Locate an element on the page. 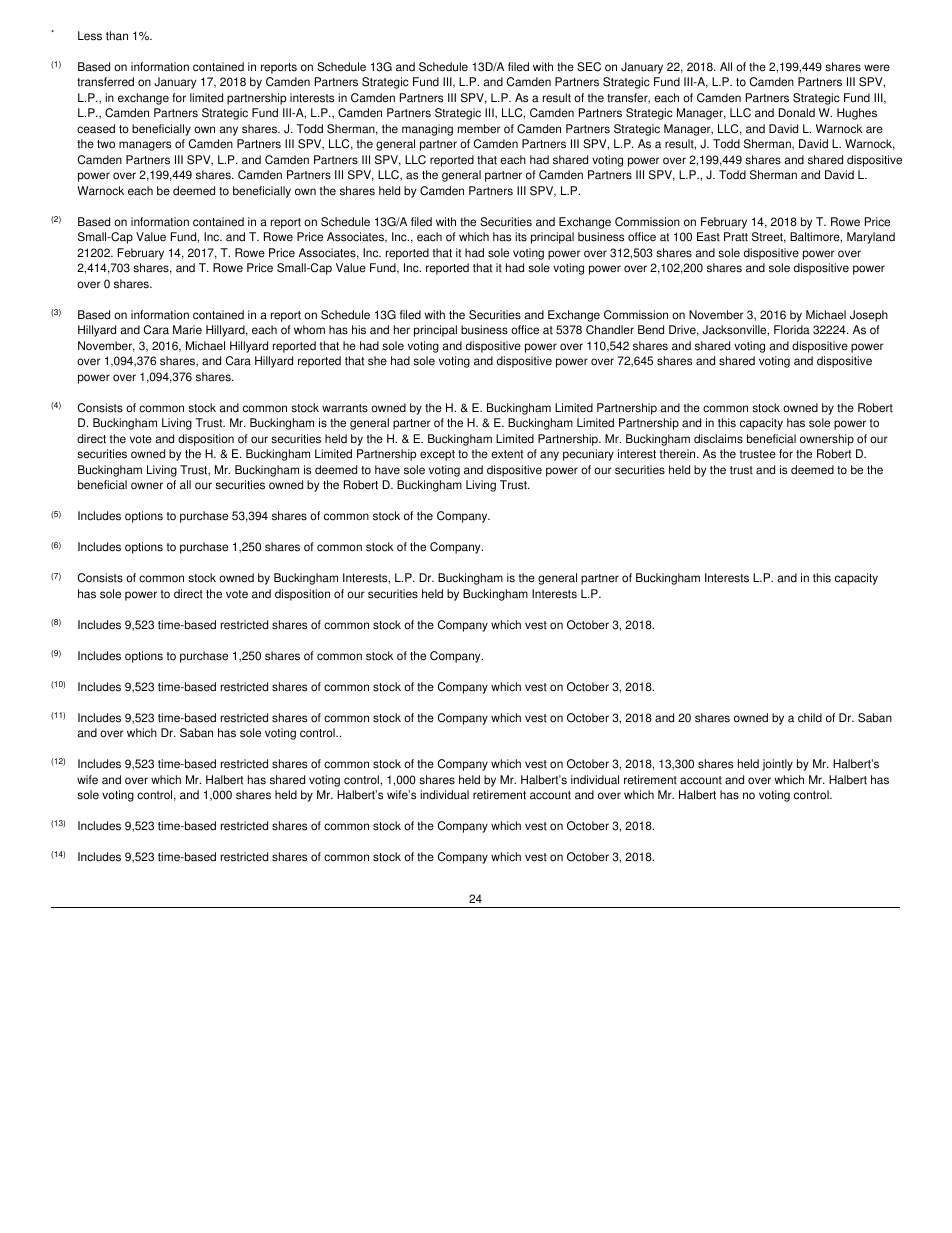  therein is located at coordinates (679, 454).
